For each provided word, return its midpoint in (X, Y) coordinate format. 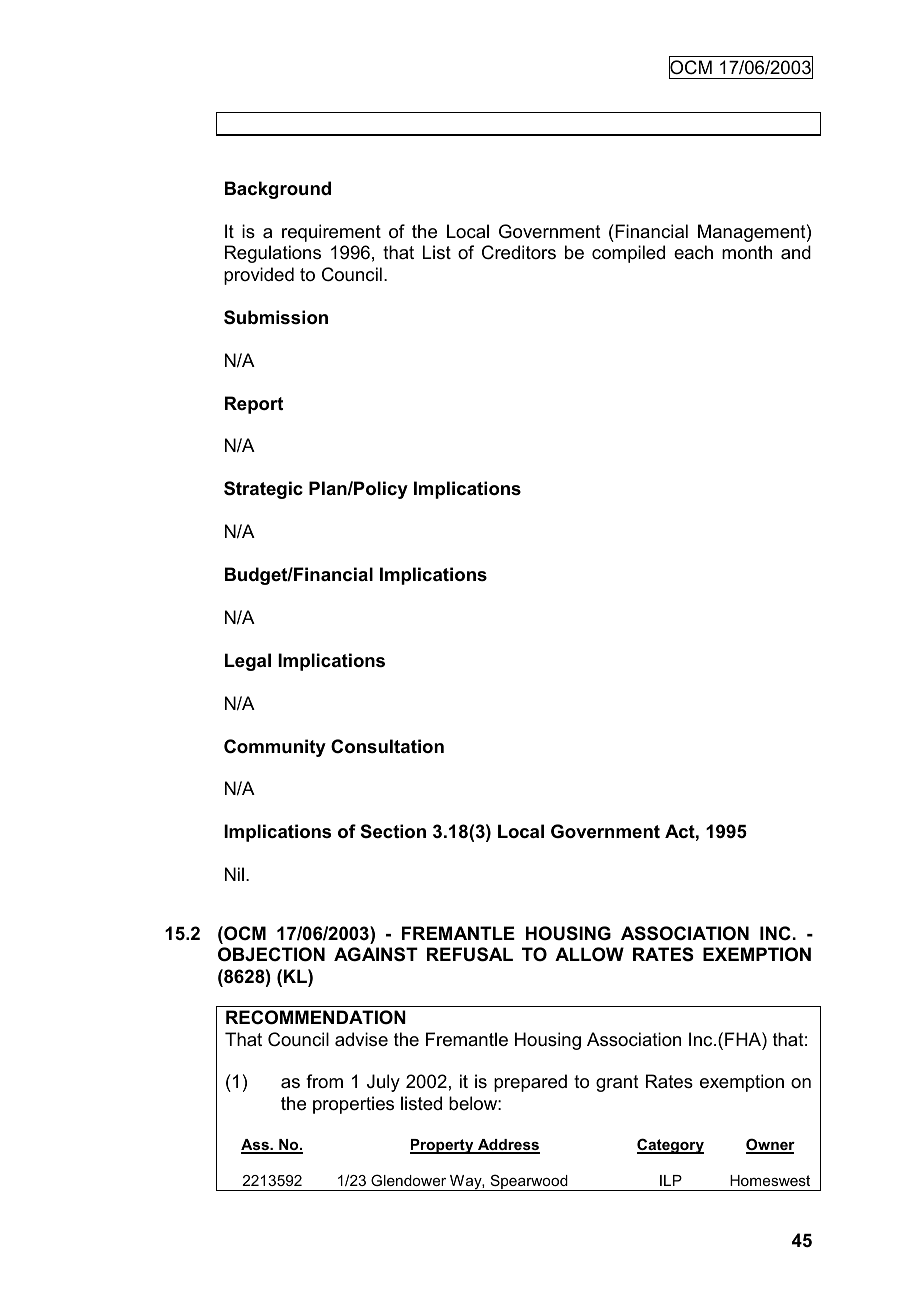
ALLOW (589, 954)
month (747, 252)
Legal (248, 662)
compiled (628, 254)
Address (508, 1146)
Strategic (263, 490)
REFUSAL (470, 954)
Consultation (387, 746)
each (693, 252)
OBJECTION (271, 954)
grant (617, 1083)
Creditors (519, 252)
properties (353, 1105)
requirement (331, 233)
